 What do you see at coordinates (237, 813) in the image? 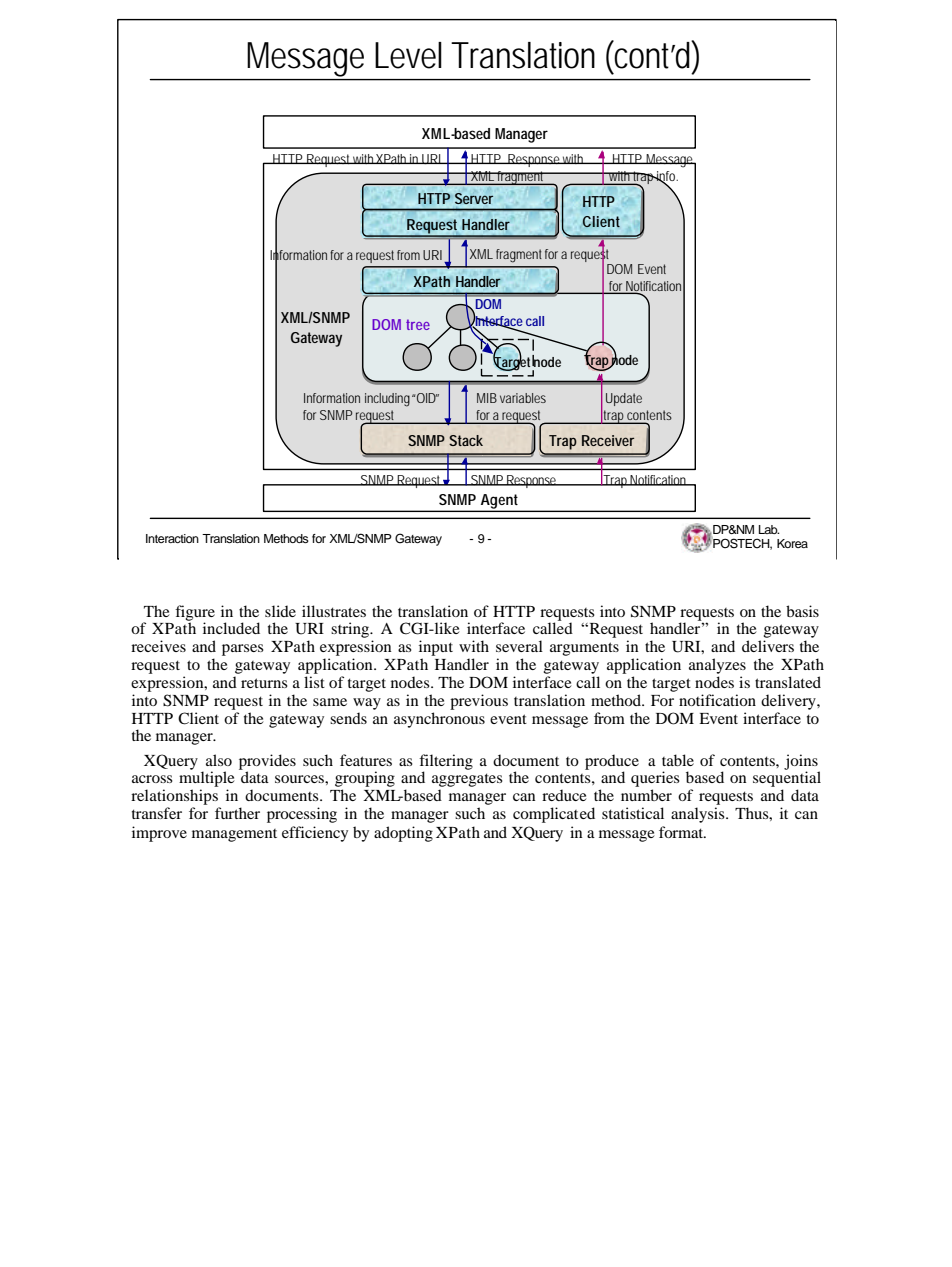
I see `further` at bounding box center [237, 813].
